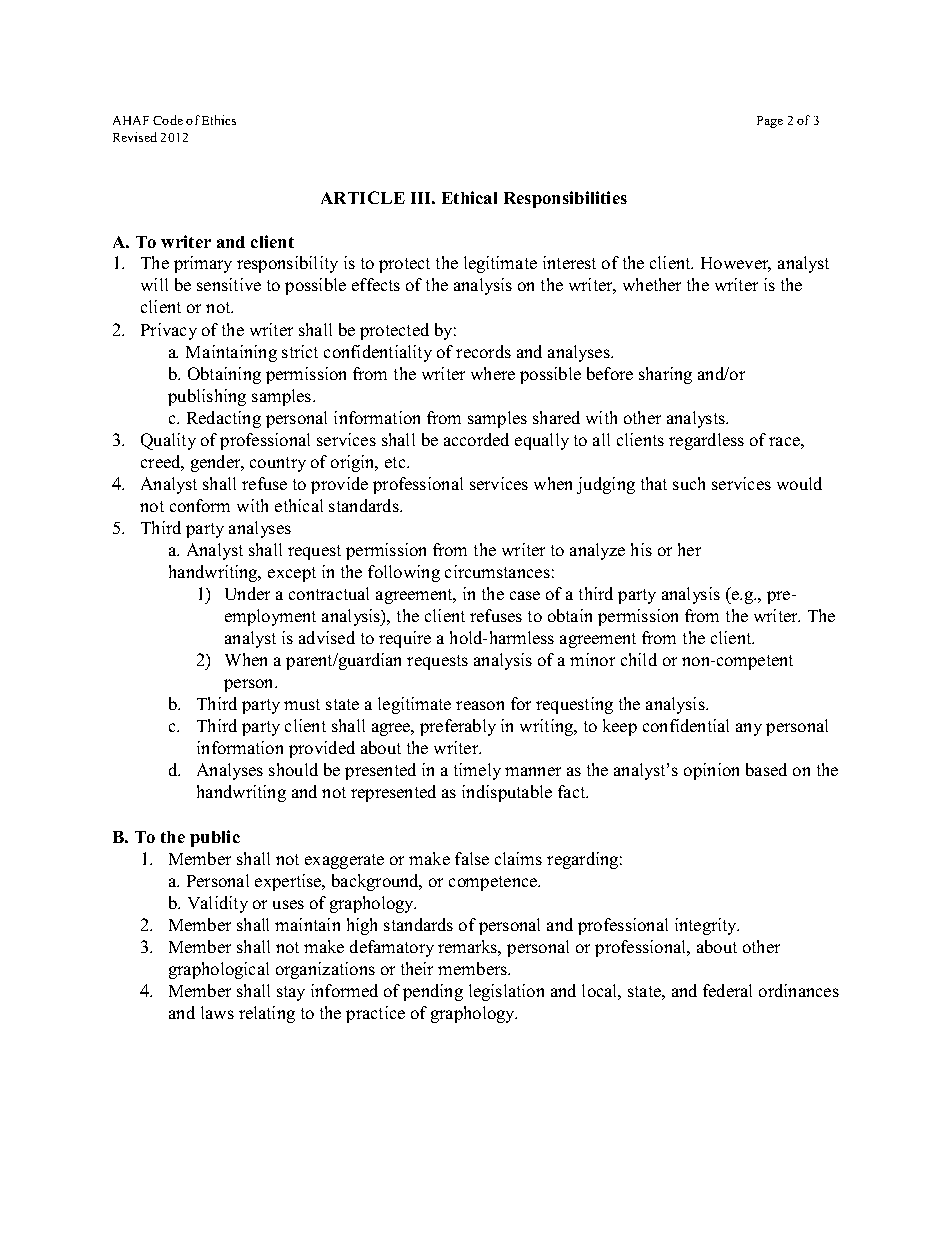  Describe the element at coordinates (770, 122) in the screenshot. I see `Page` at that location.
